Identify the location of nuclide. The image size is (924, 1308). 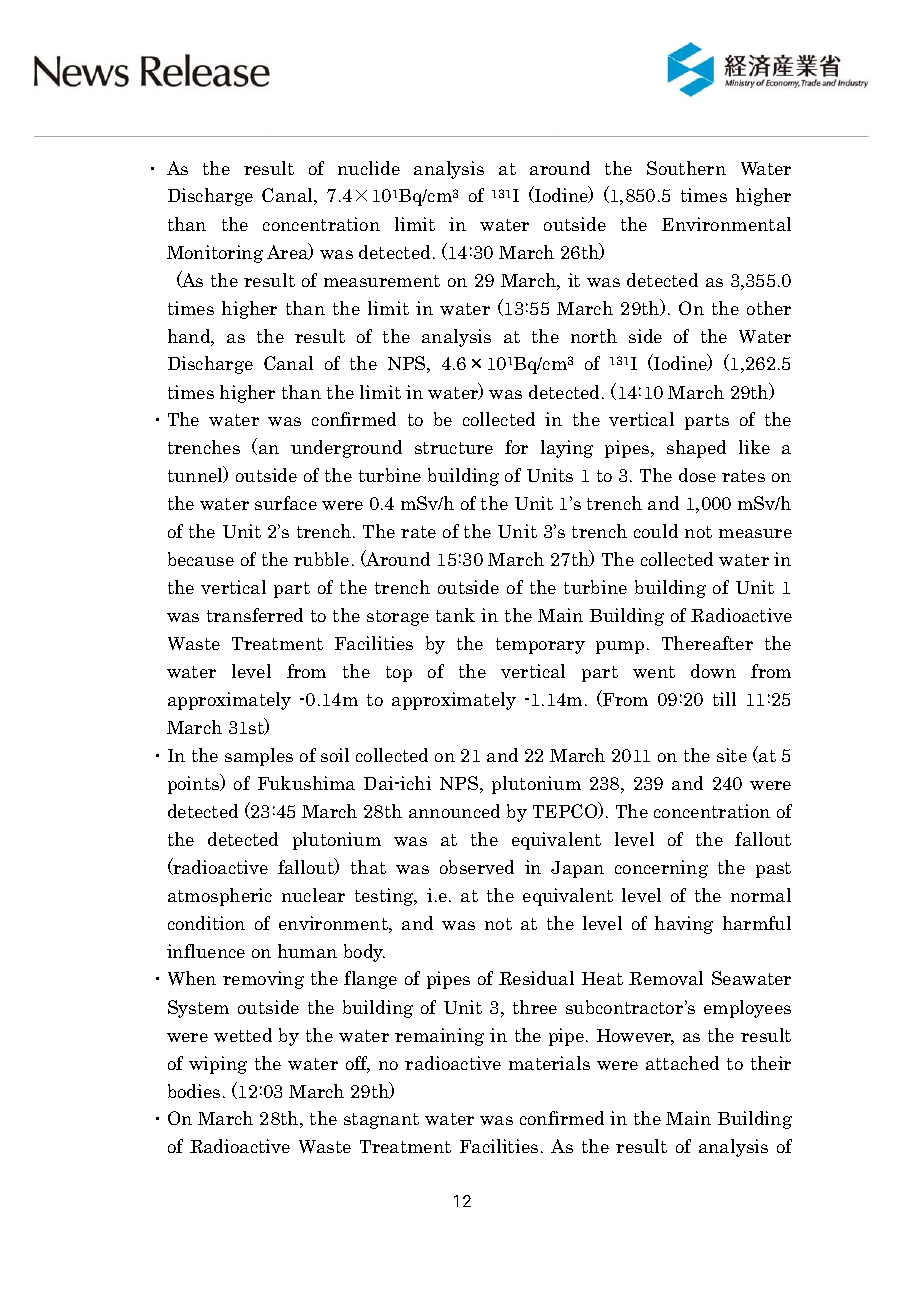
(369, 168).
